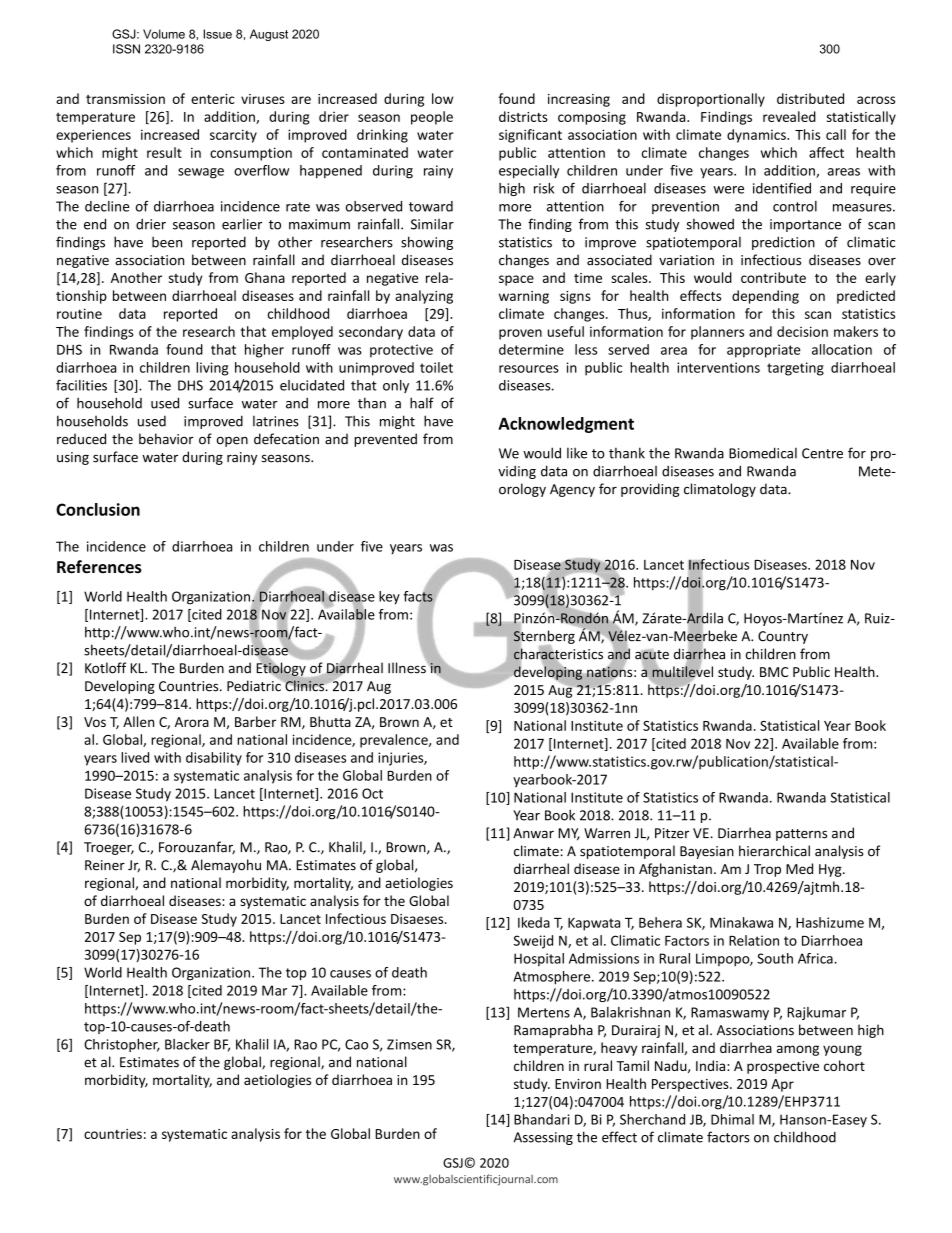  I want to click on Volume, so click(164, 34).
